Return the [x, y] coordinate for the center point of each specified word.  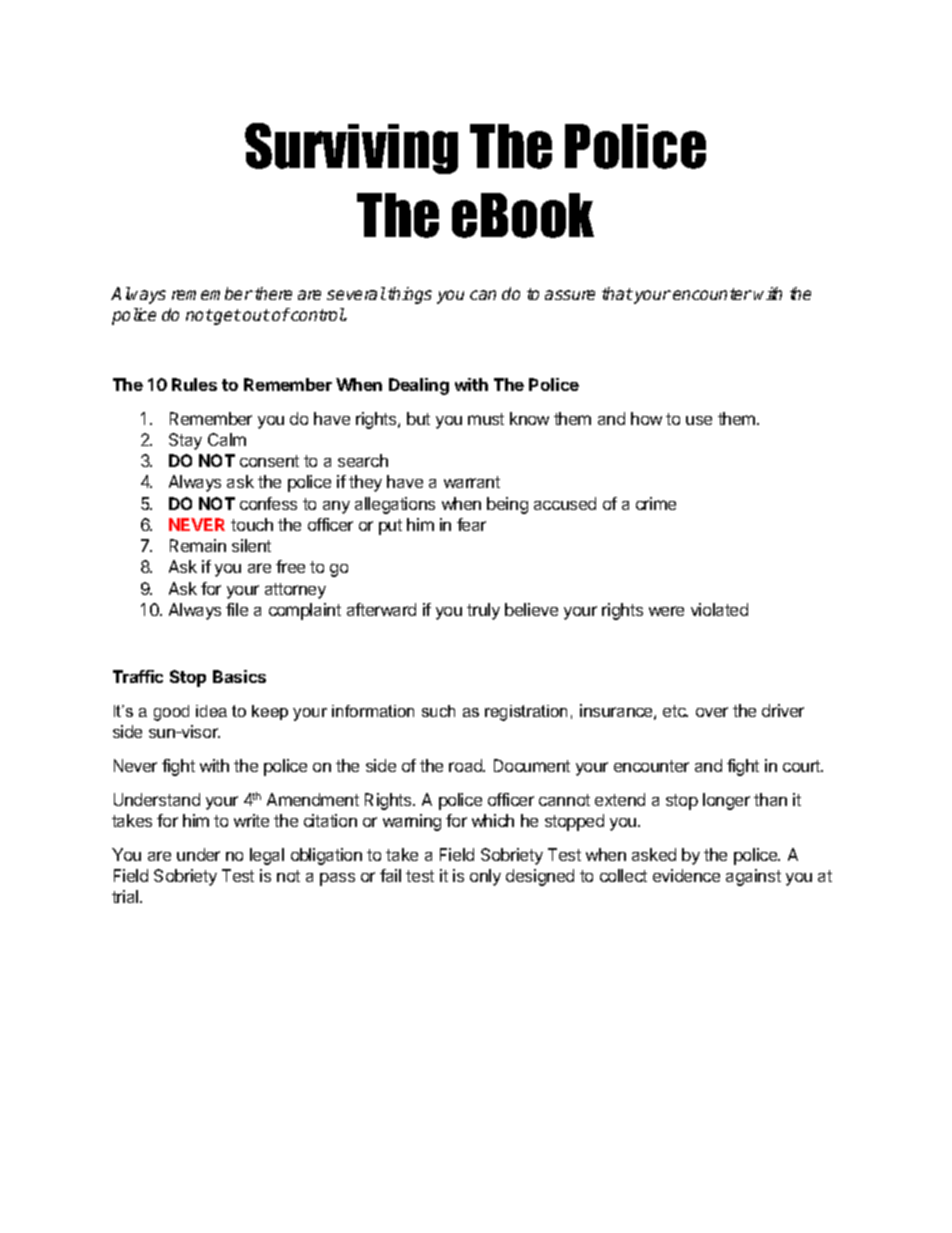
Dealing [419, 386]
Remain [198, 545]
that [617, 293]
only [485, 877]
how [646, 418]
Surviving [351, 148]
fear [471, 524]
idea [211, 711]
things [410, 295]
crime [656, 503]
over [712, 712]
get [226, 317]
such [438, 711]
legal [267, 856]
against [753, 877]
